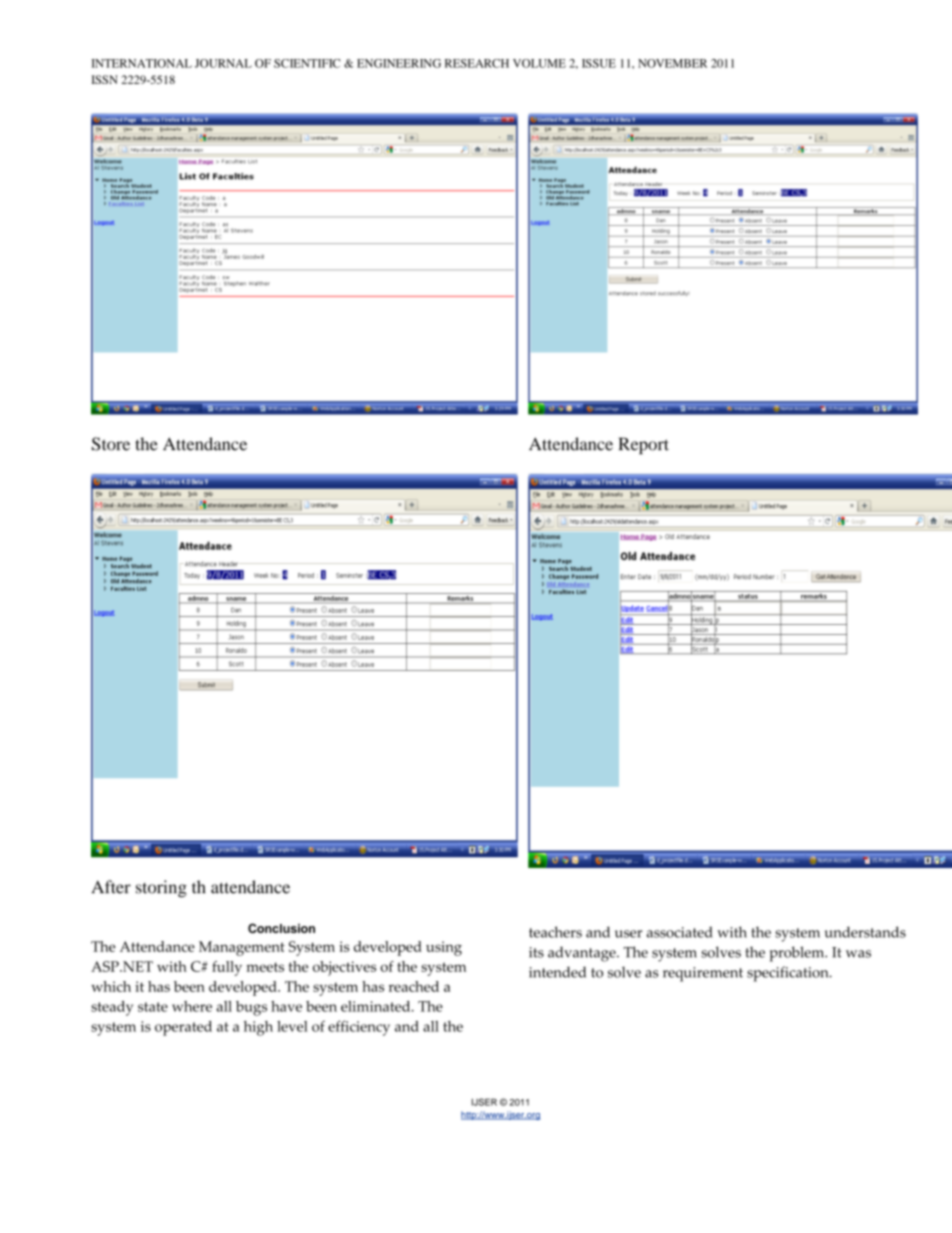 This screenshot has width=952, height=1233. I want to click on JOURNAL, so click(223, 63).
